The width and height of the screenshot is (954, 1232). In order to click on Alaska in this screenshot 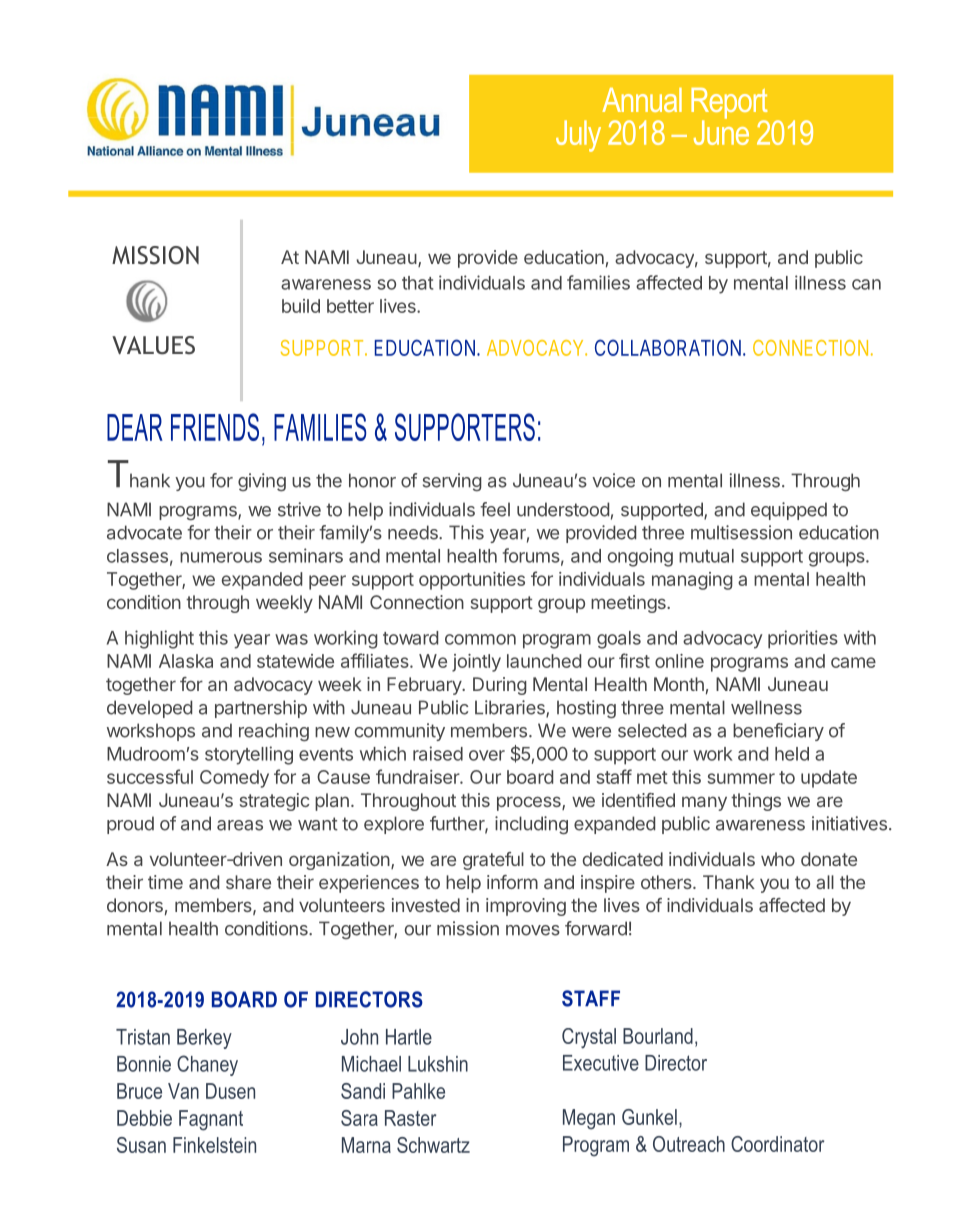, I will do `click(186, 661)`.
